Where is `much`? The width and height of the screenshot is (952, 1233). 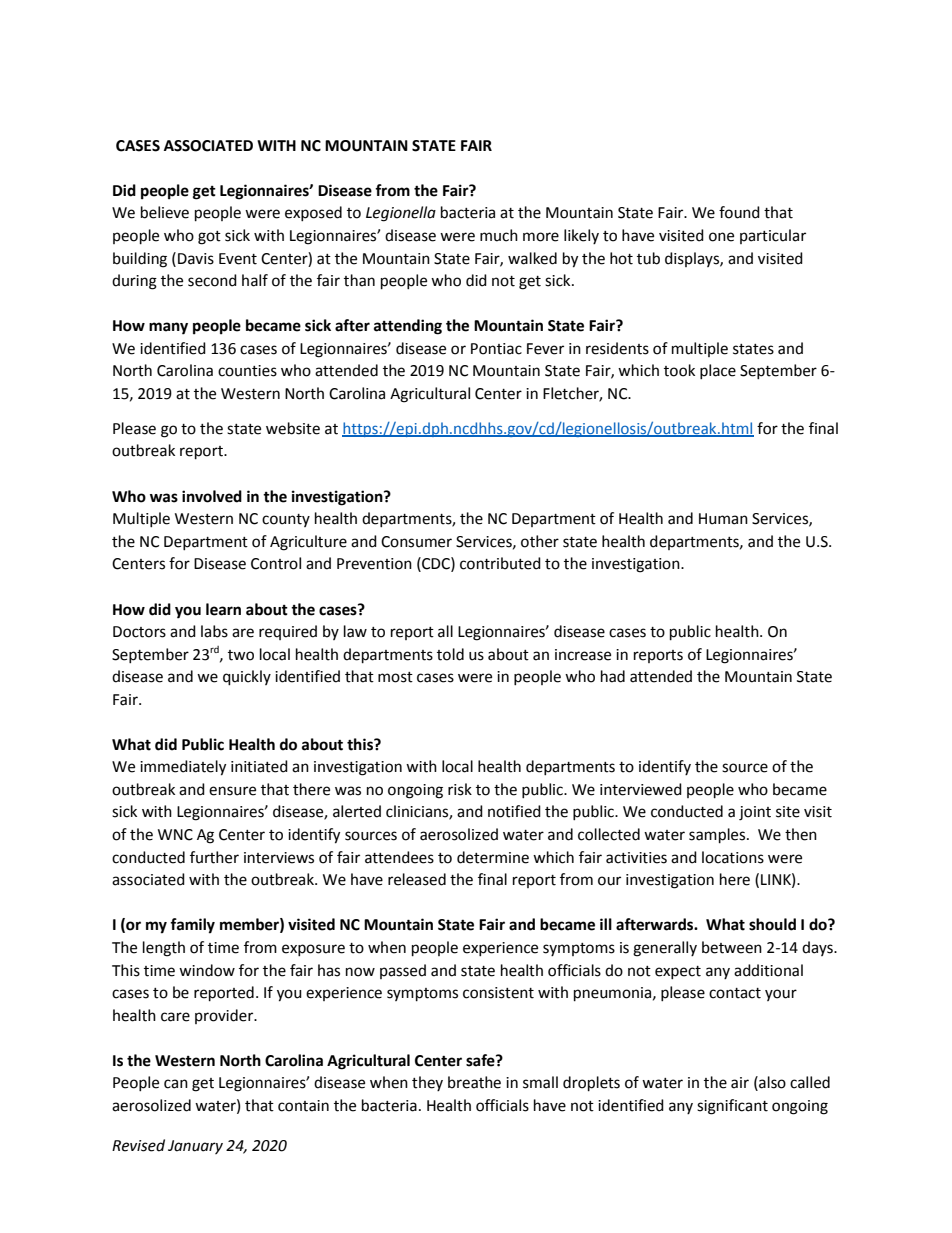 much is located at coordinates (499, 235).
